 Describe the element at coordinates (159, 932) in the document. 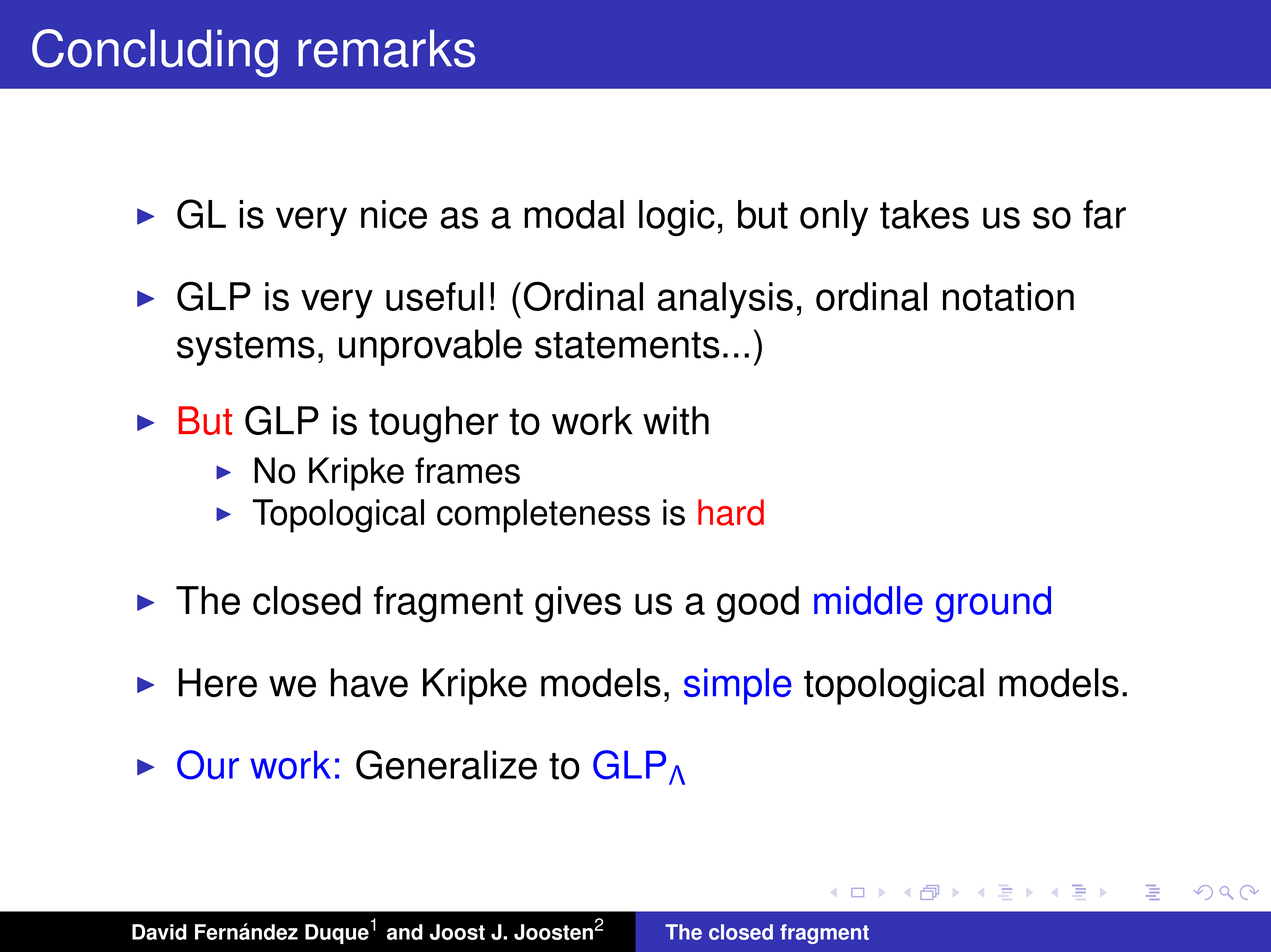

I see `David` at that location.
